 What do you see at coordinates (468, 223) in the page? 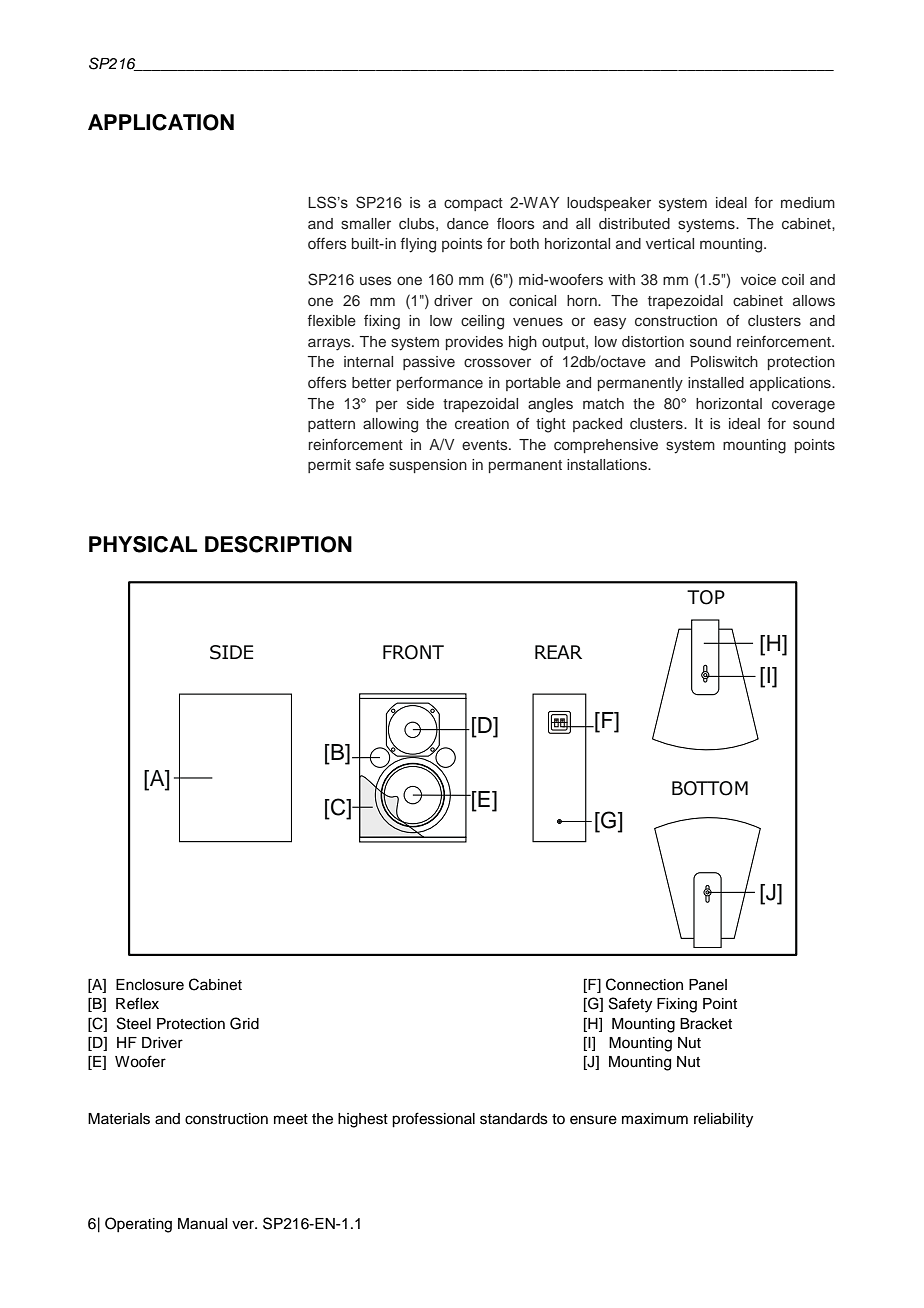
I see `dance` at bounding box center [468, 223].
